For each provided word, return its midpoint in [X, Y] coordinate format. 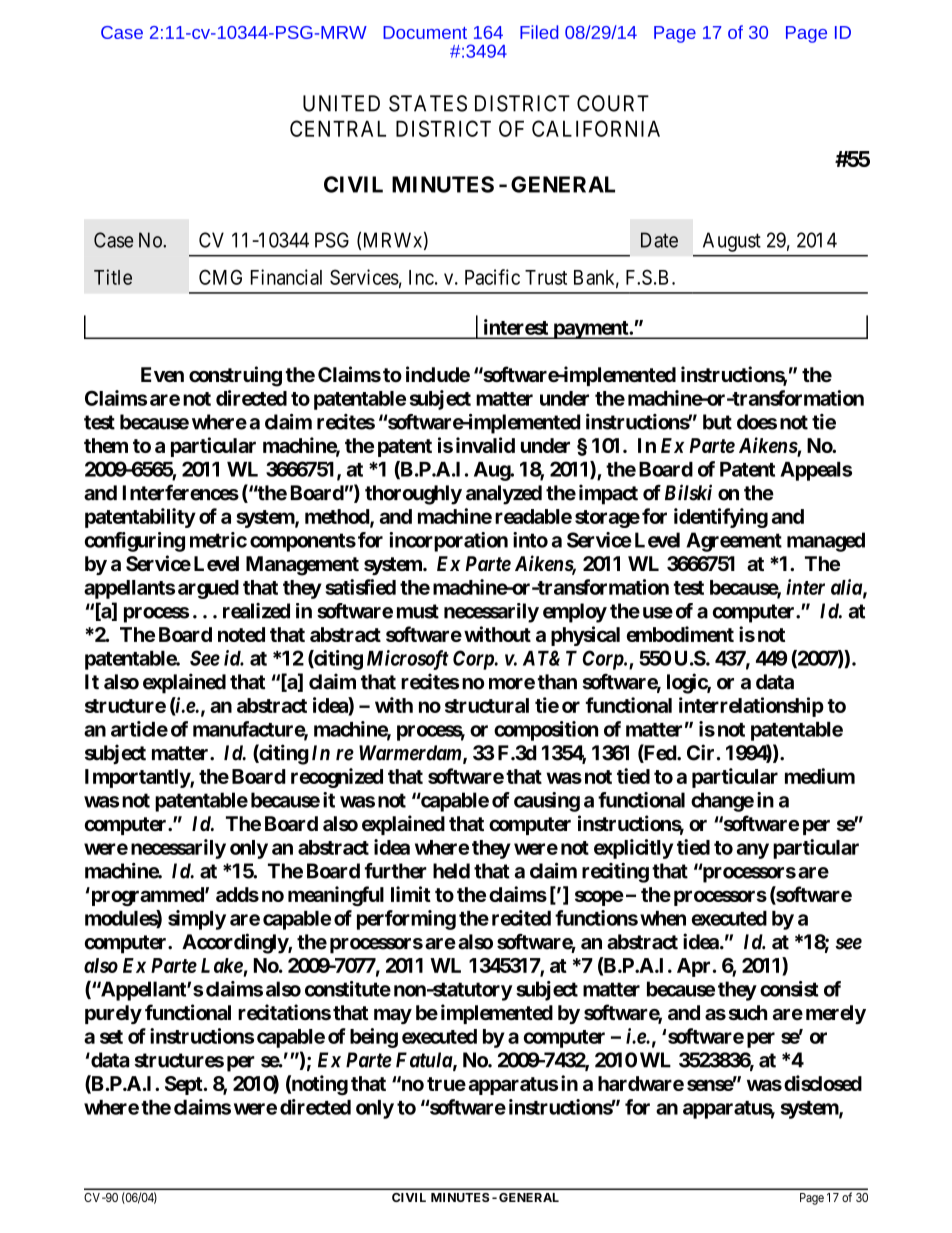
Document [425, 32]
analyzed [504, 495]
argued [208, 589]
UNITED [341, 103]
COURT [613, 103]
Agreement [734, 542]
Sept [185, 1085]
